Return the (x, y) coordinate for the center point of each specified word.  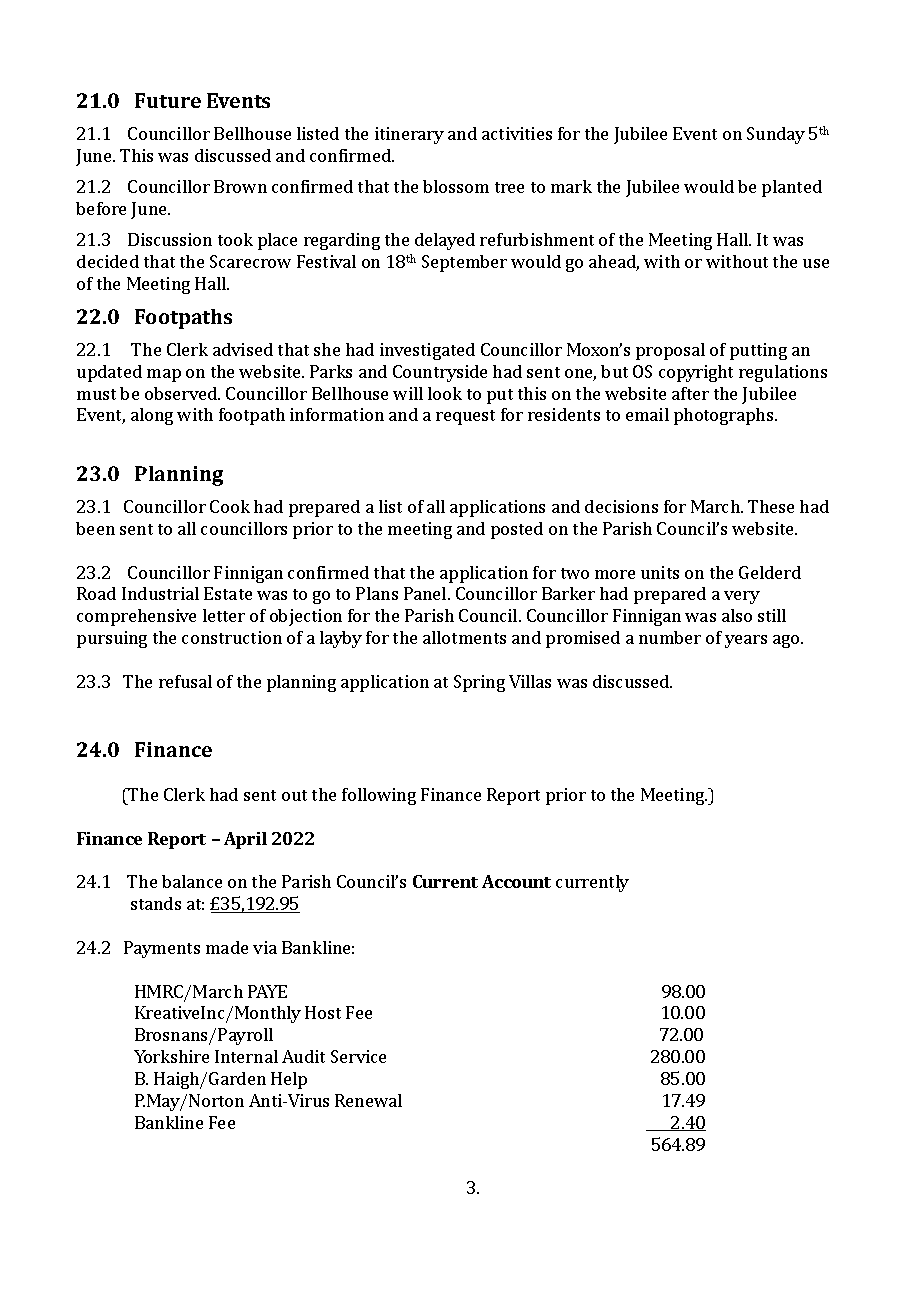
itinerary (409, 135)
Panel (426, 593)
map (164, 375)
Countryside (440, 373)
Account (516, 881)
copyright (696, 373)
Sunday (776, 135)
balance (192, 881)
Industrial (160, 593)
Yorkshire (171, 1056)
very (742, 597)
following (379, 796)
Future (168, 100)
